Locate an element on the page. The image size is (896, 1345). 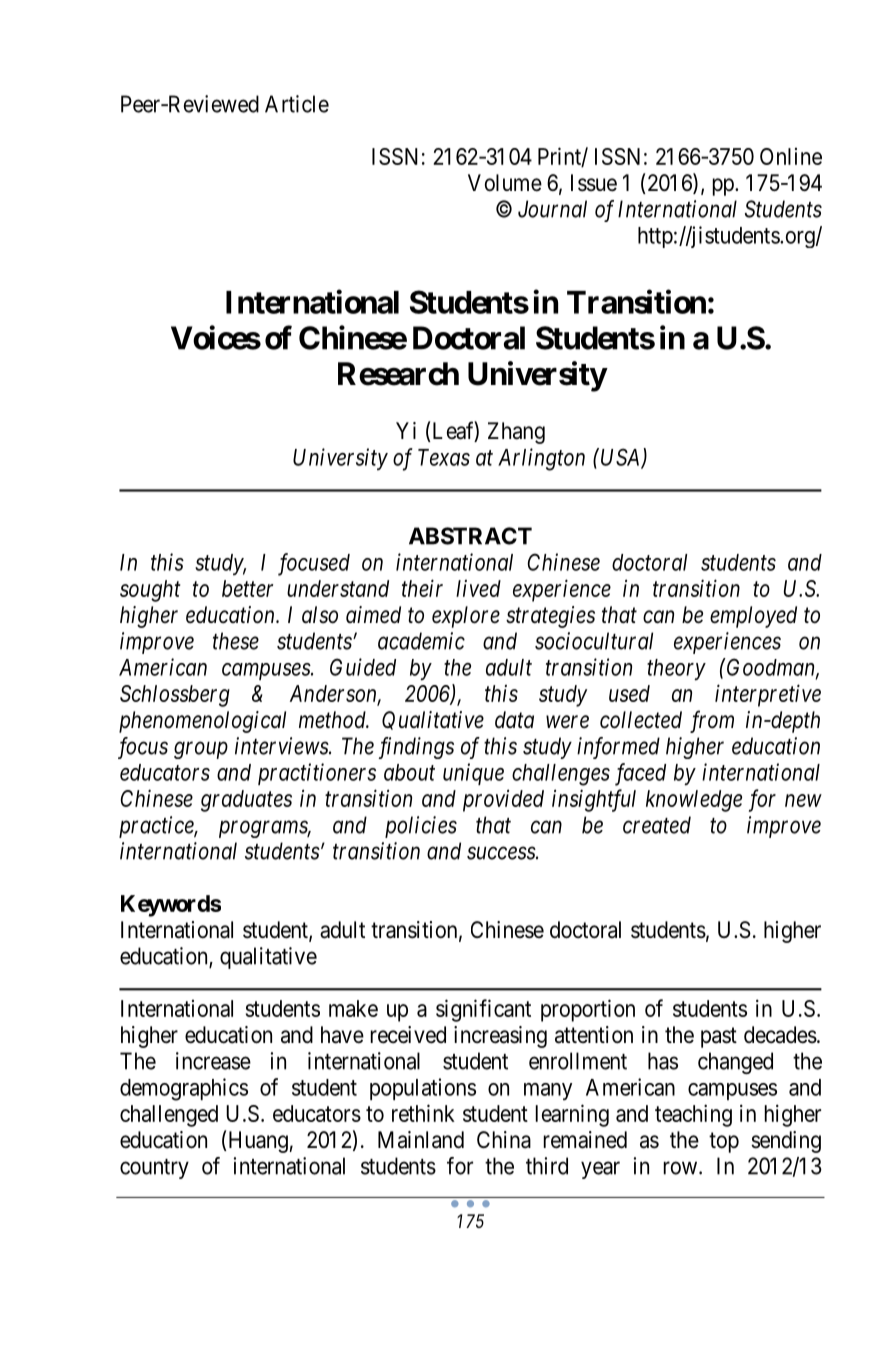
Research is located at coordinates (398, 374).
